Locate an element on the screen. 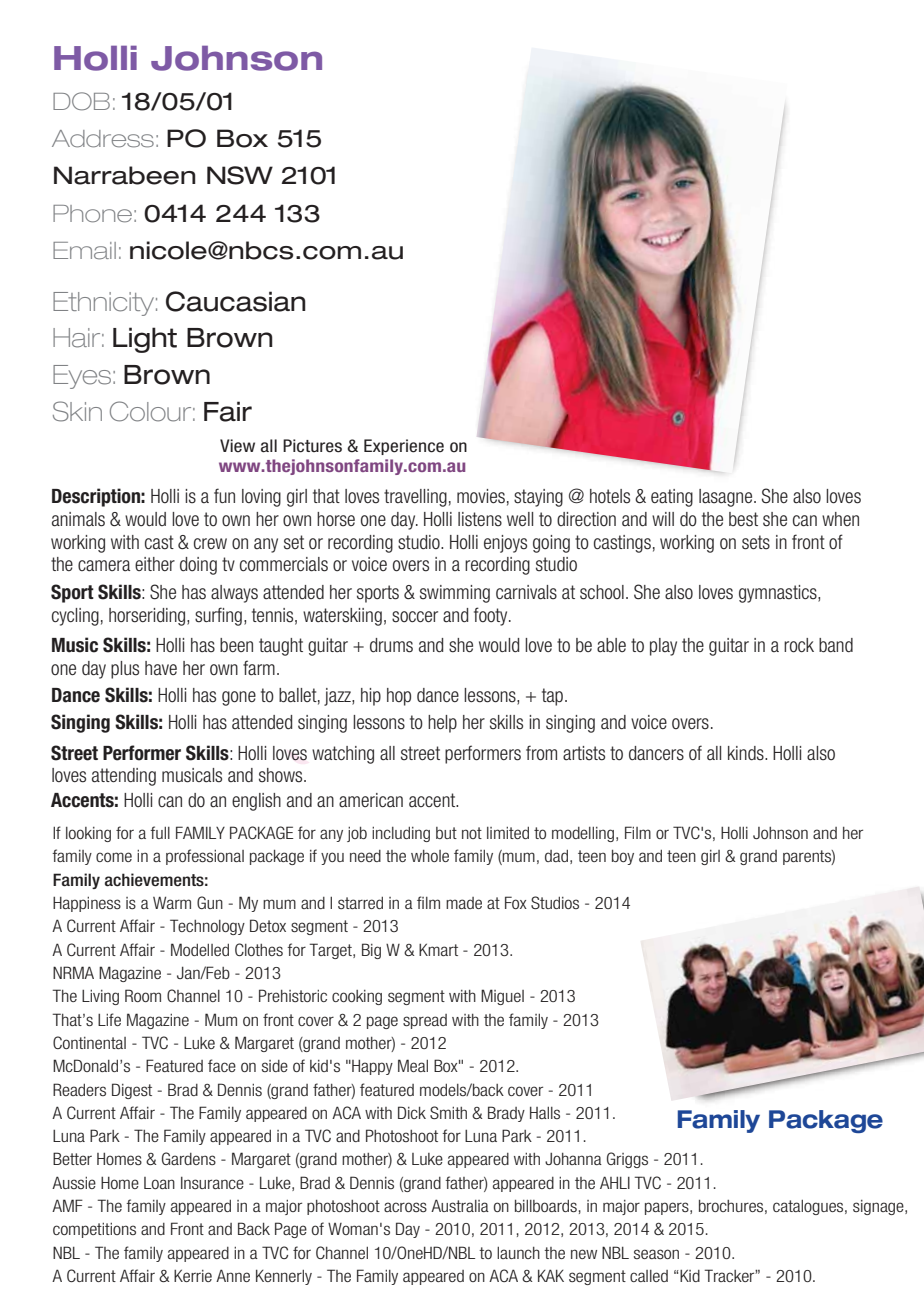 This screenshot has height=1308, width=924. Address is located at coordinates (103, 139).
